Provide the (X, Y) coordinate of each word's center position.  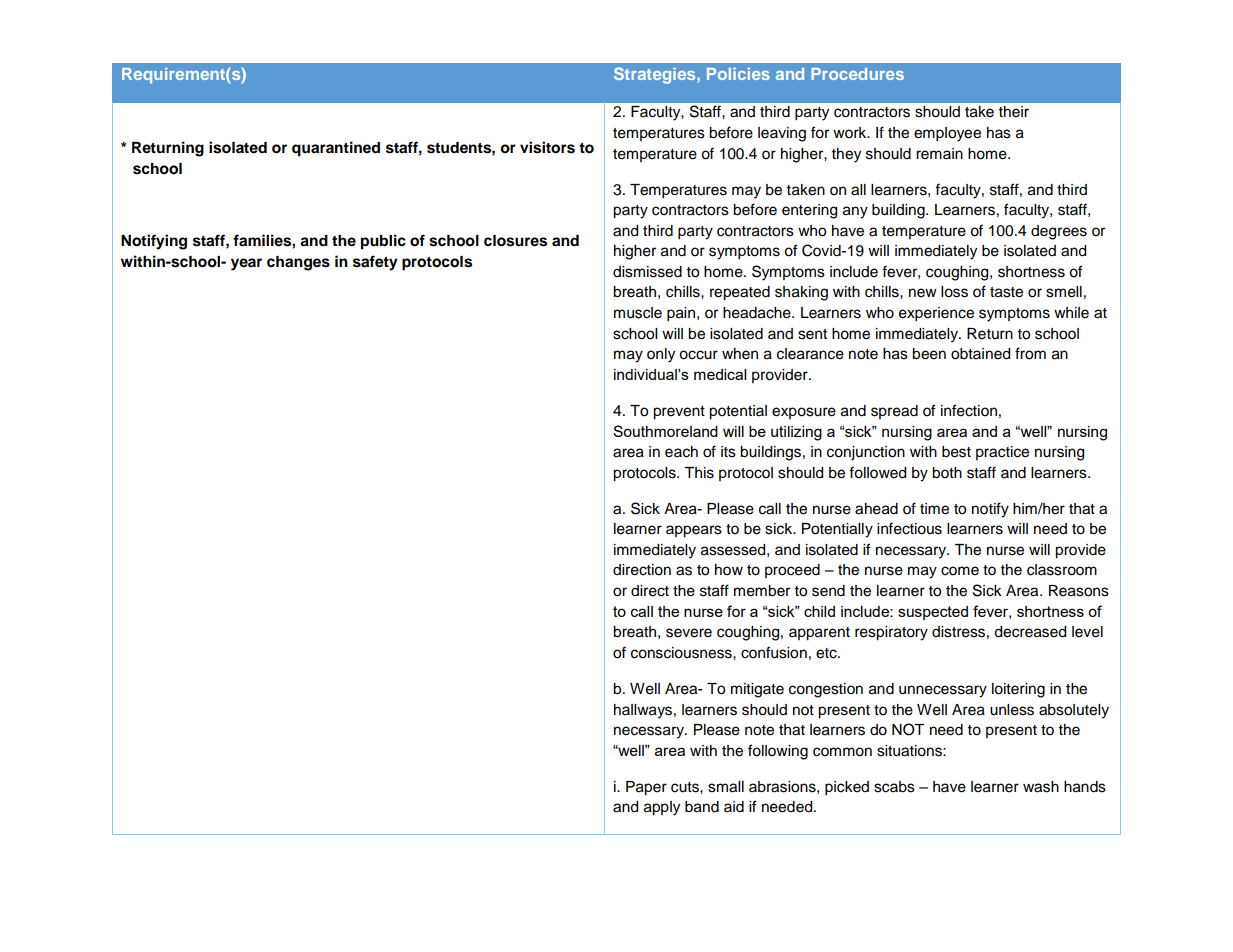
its (728, 452)
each (681, 452)
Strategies (656, 75)
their (1014, 112)
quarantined (336, 149)
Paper (646, 788)
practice (1002, 453)
